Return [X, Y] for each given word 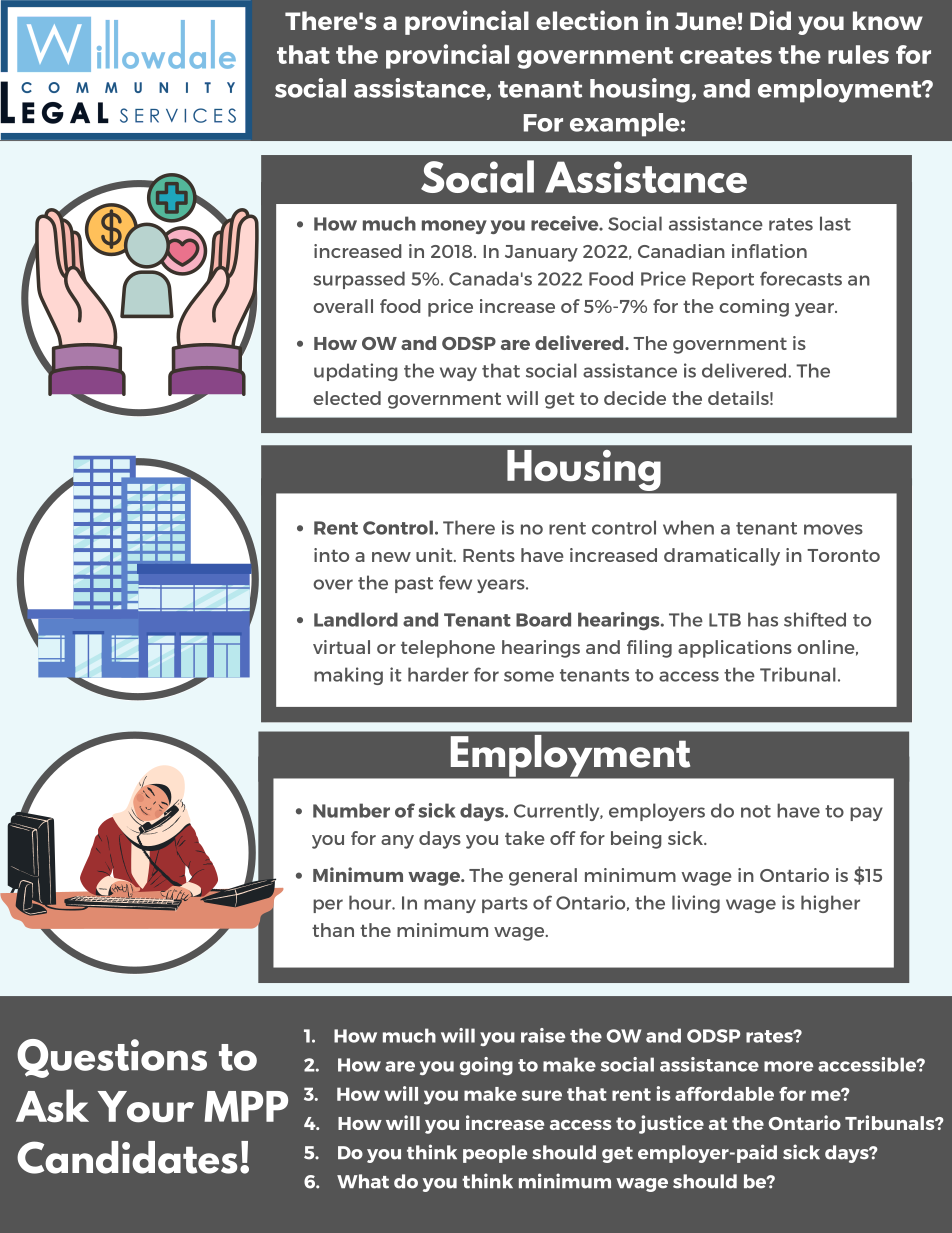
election [587, 20]
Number [351, 810]
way [458, 374]
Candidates [127, 1157]
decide [635, 398]
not [756, 811]
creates [726, 55]
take [525, 838]
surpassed [359, 280]
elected [347, 398]
